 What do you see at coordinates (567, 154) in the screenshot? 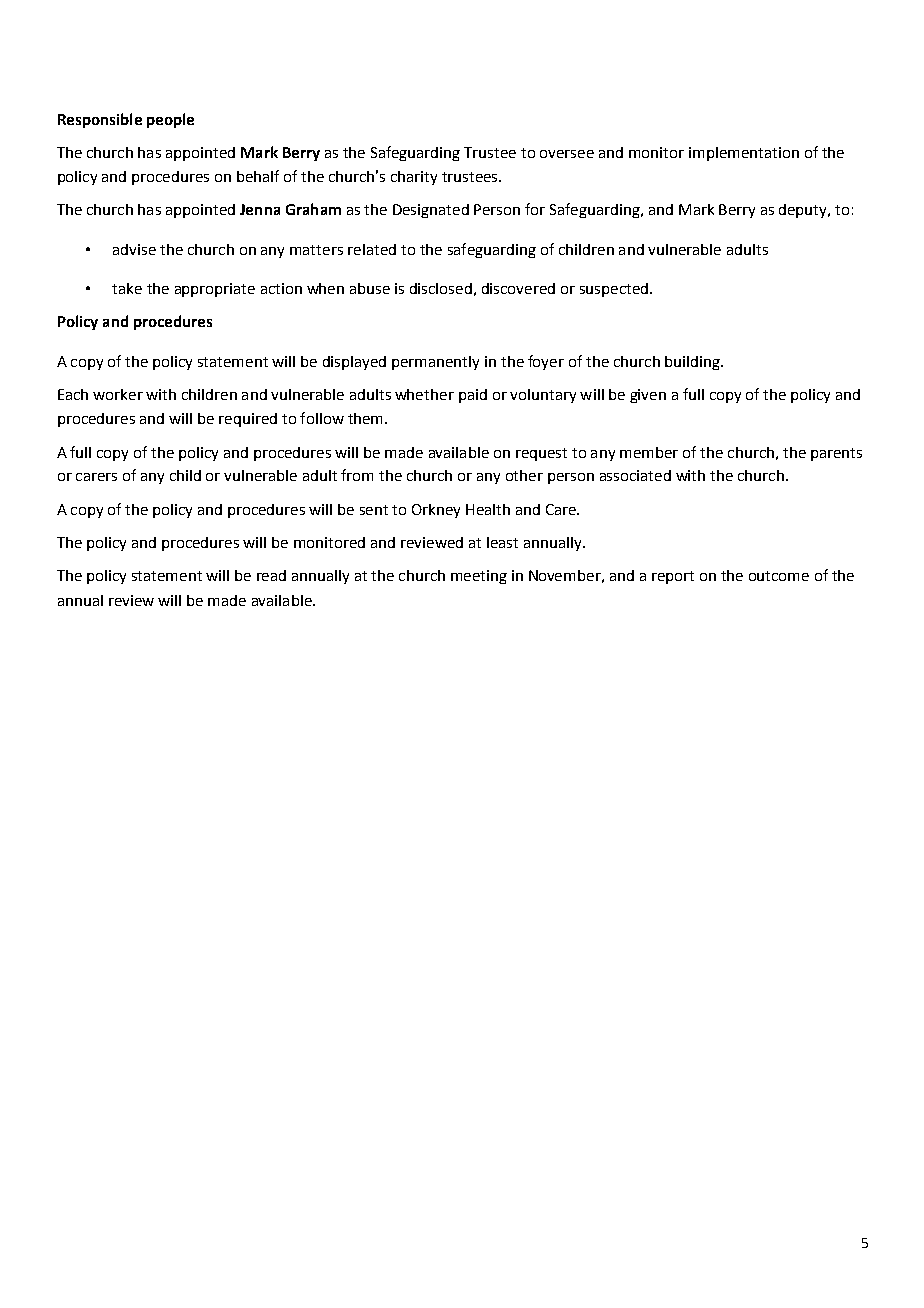
I see `oversee` at bounding box center [567, 154].
